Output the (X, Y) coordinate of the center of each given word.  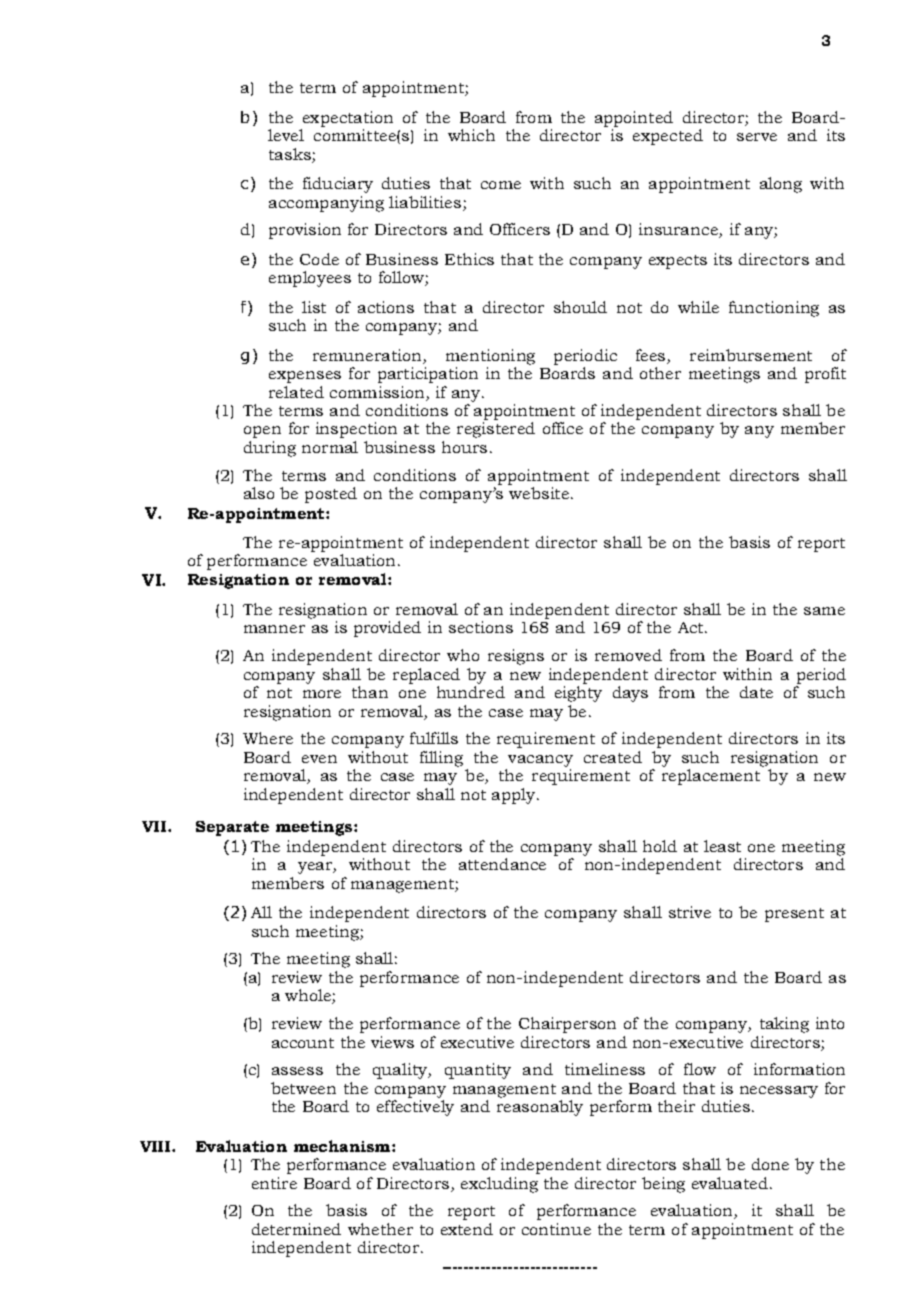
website (539, 493)
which (471, 135)
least (722, 846)
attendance (502, 864)
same (824, 611)
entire (274, 1183)
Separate (232, 828)
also (259, 493)
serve (757, 137)
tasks (290, 154)
